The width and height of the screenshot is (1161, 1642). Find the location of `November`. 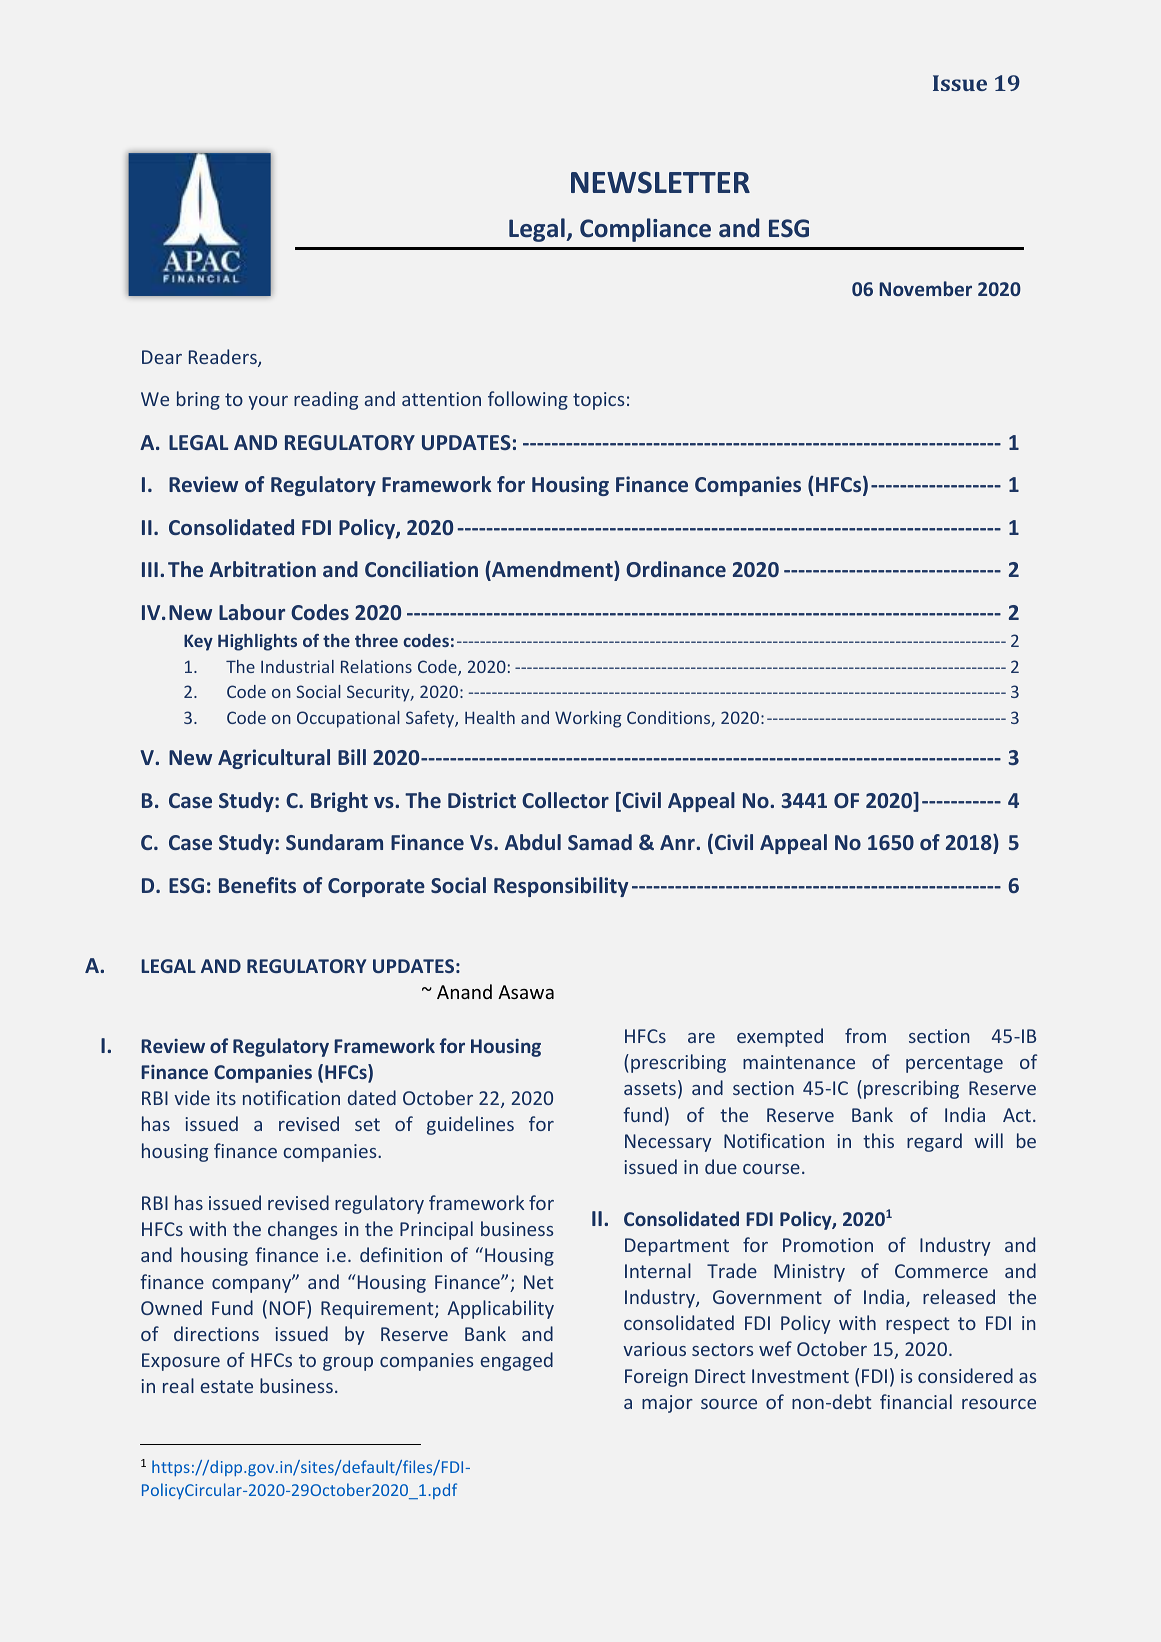

November is located at coordinates (925, 288).
